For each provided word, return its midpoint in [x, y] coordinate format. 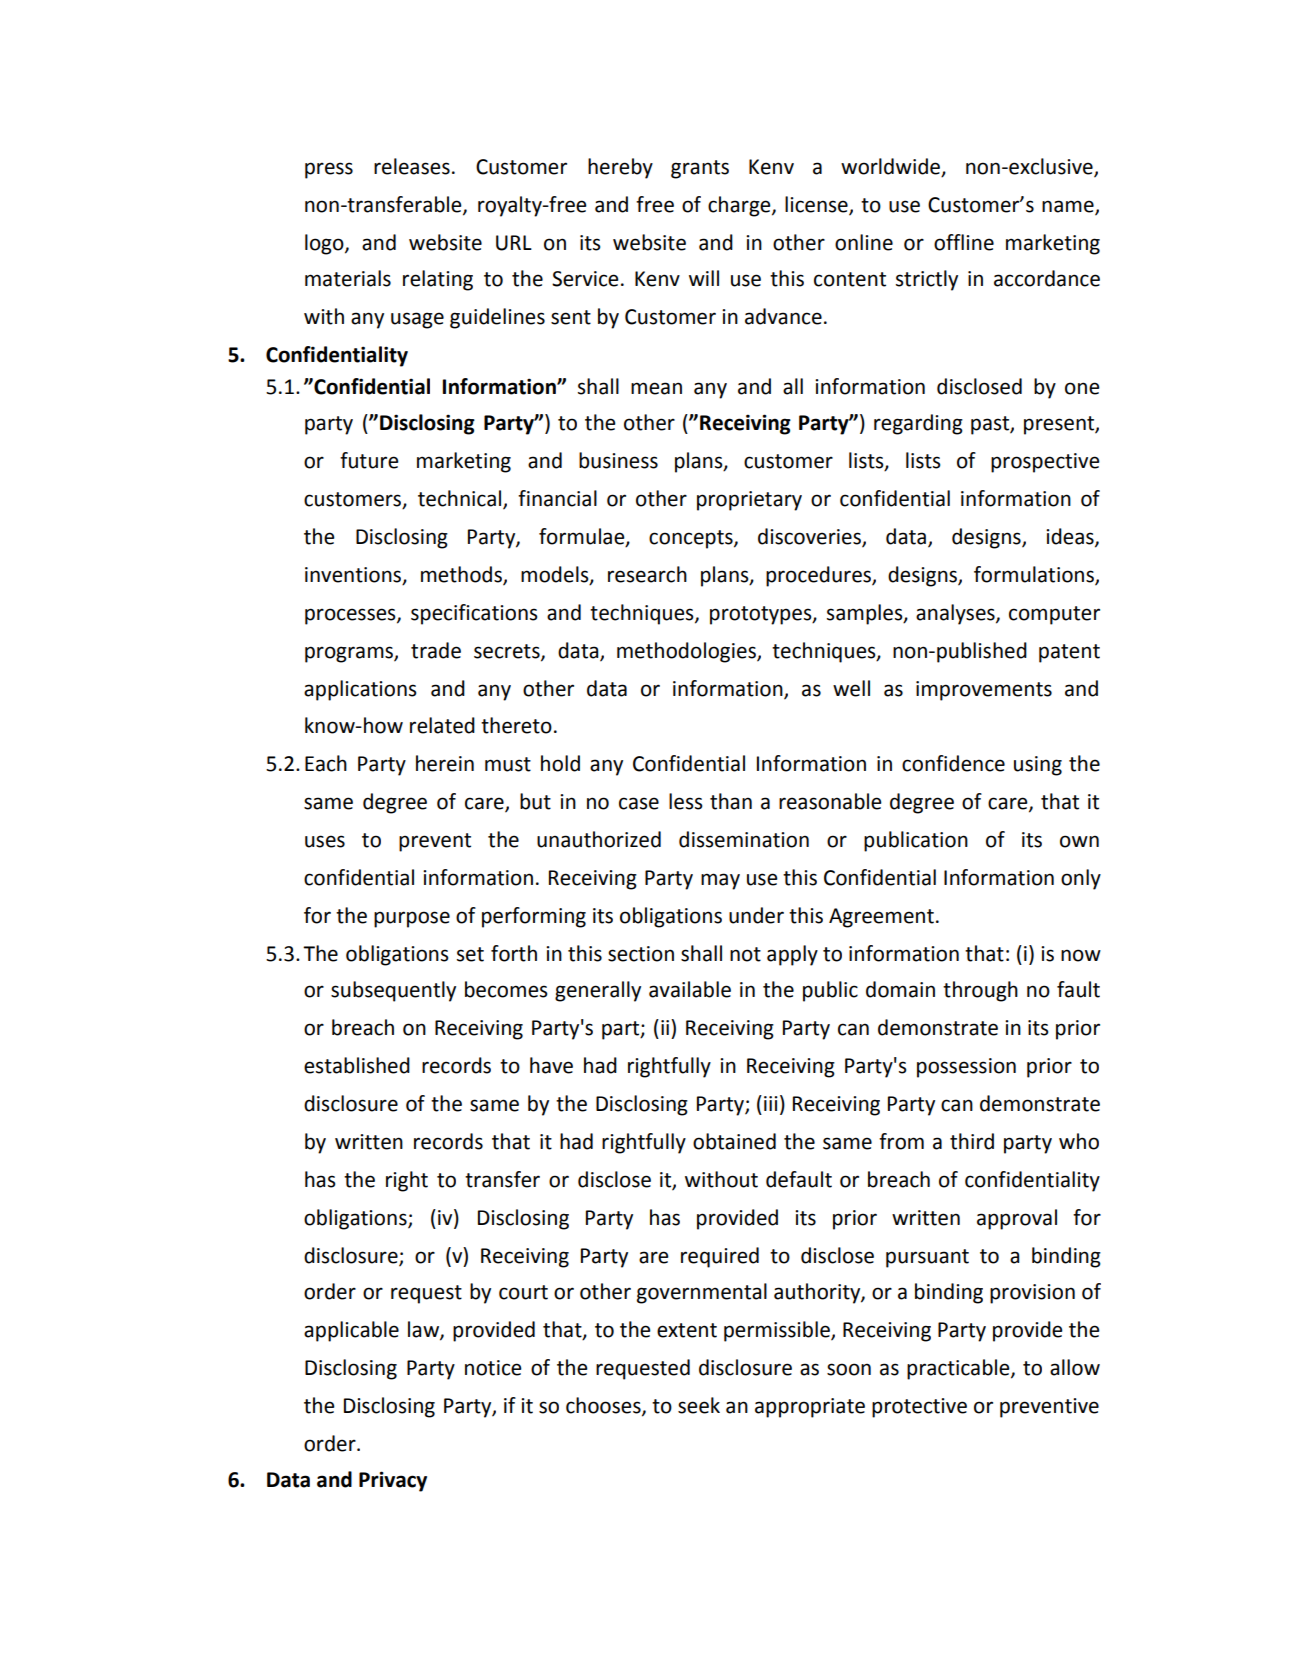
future [369, 460]
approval [1017, 1219]
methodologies [687, 652]
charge [740, 206]
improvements [984, 691]
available [690, 989]
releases [412, 166]
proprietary [749, 501]
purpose [412, 919]
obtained [734, 1141]
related [442, 725]
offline [964, 242]
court [523, 1292]
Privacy [393, 1481]
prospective [1045, 463]
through [980, 991]
